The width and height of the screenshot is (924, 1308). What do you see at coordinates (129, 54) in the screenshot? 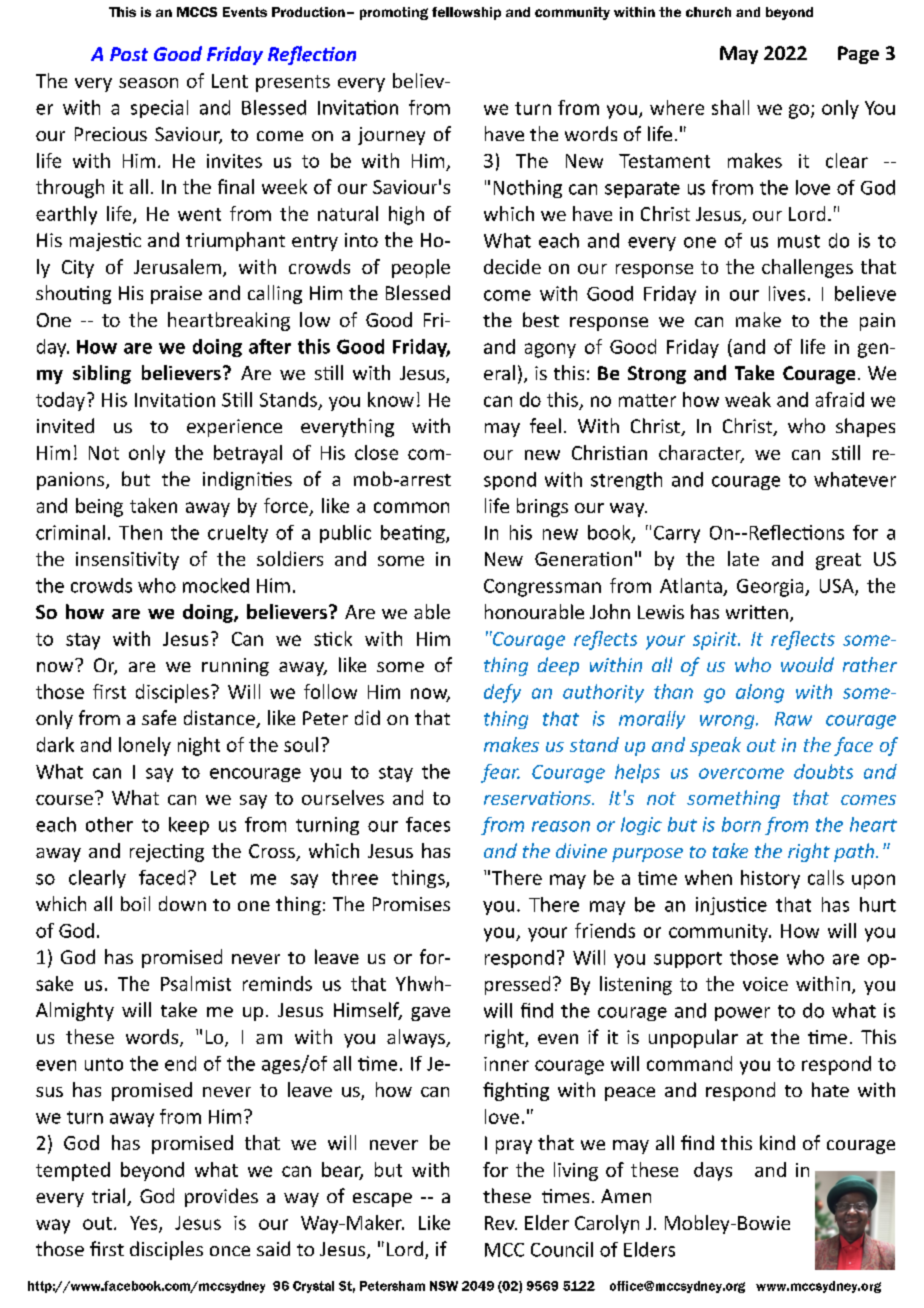
I see `Post` at bounding box center [129, 54].
